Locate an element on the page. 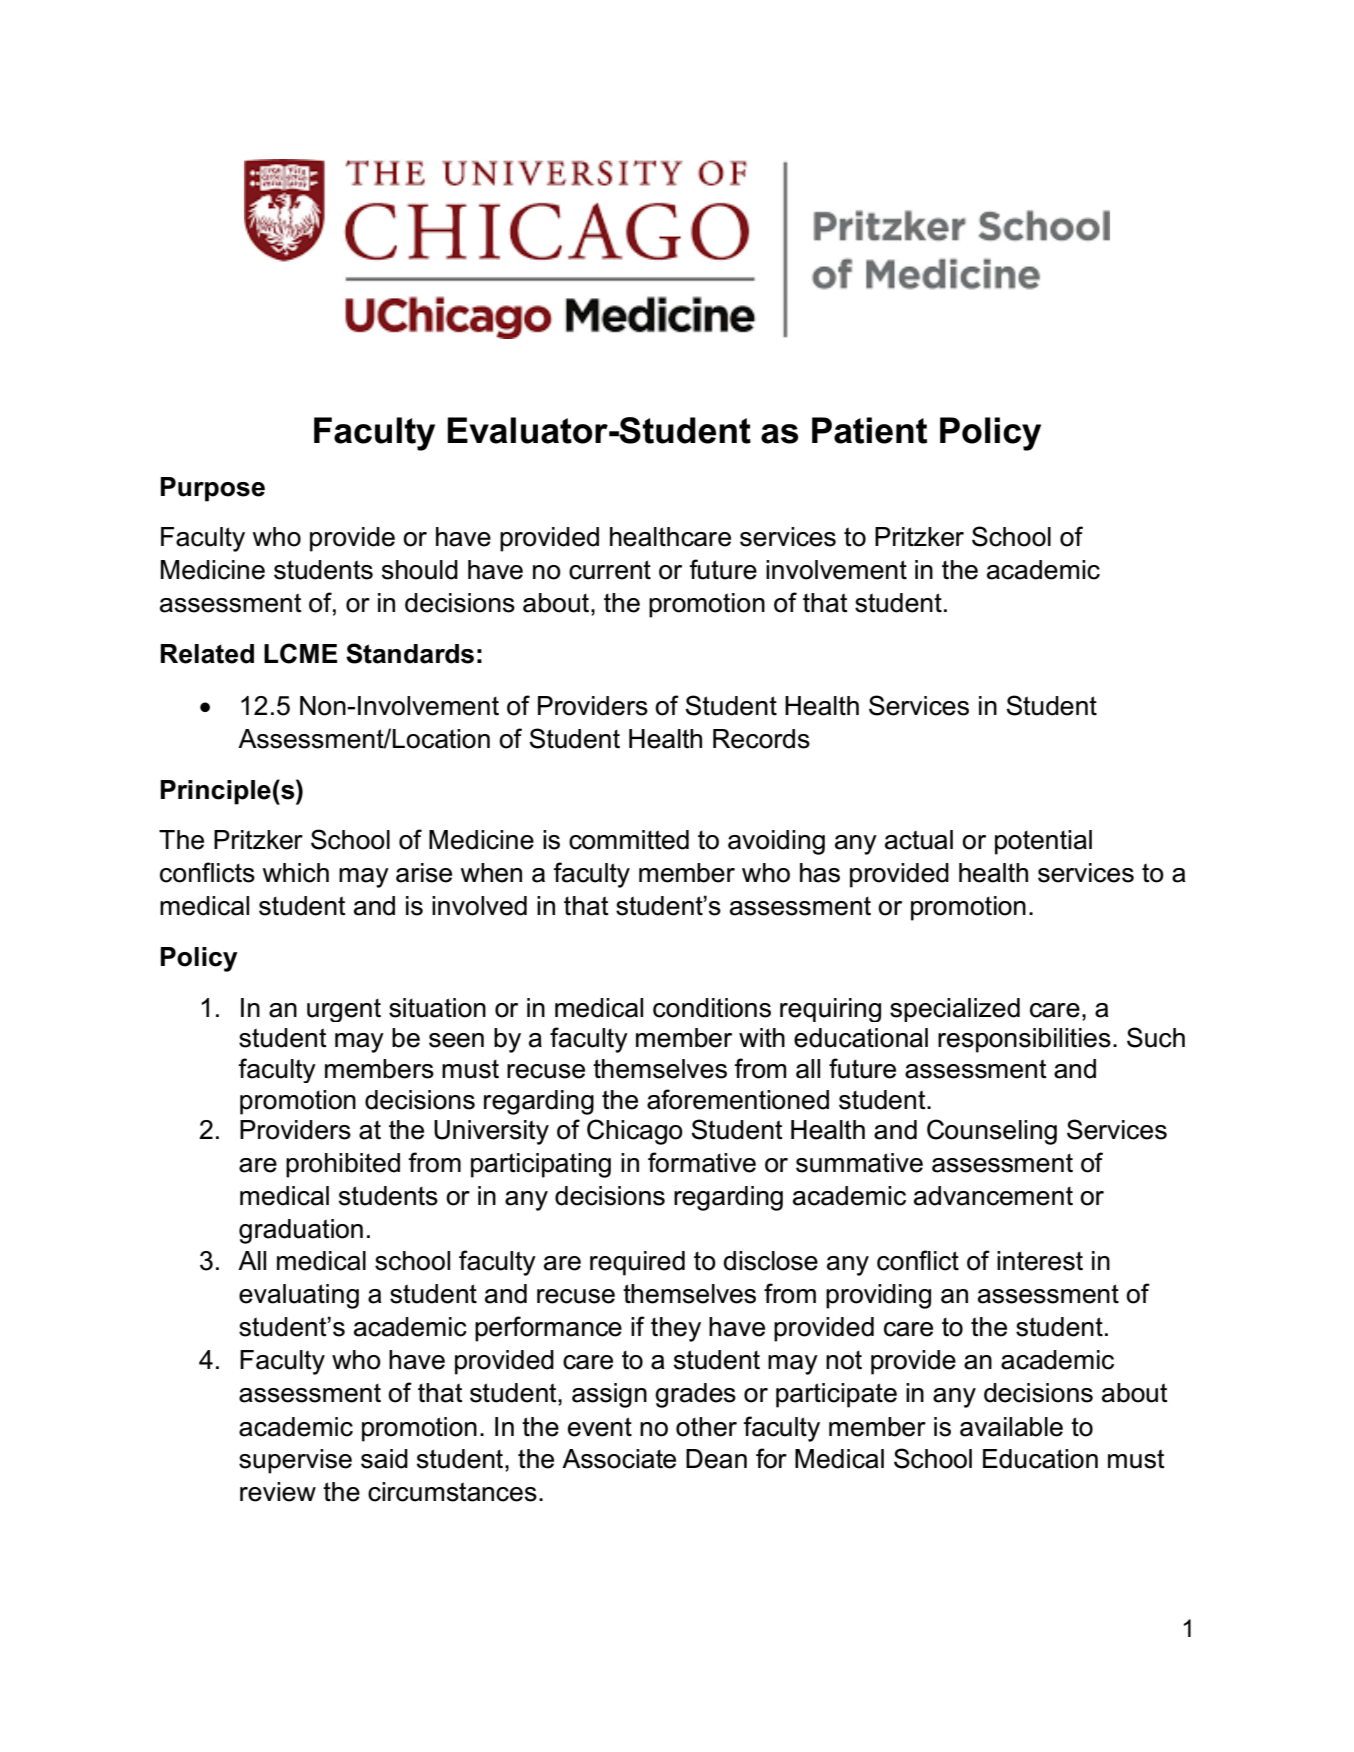  responsibilities is located at coordinates (1024, 1040).
